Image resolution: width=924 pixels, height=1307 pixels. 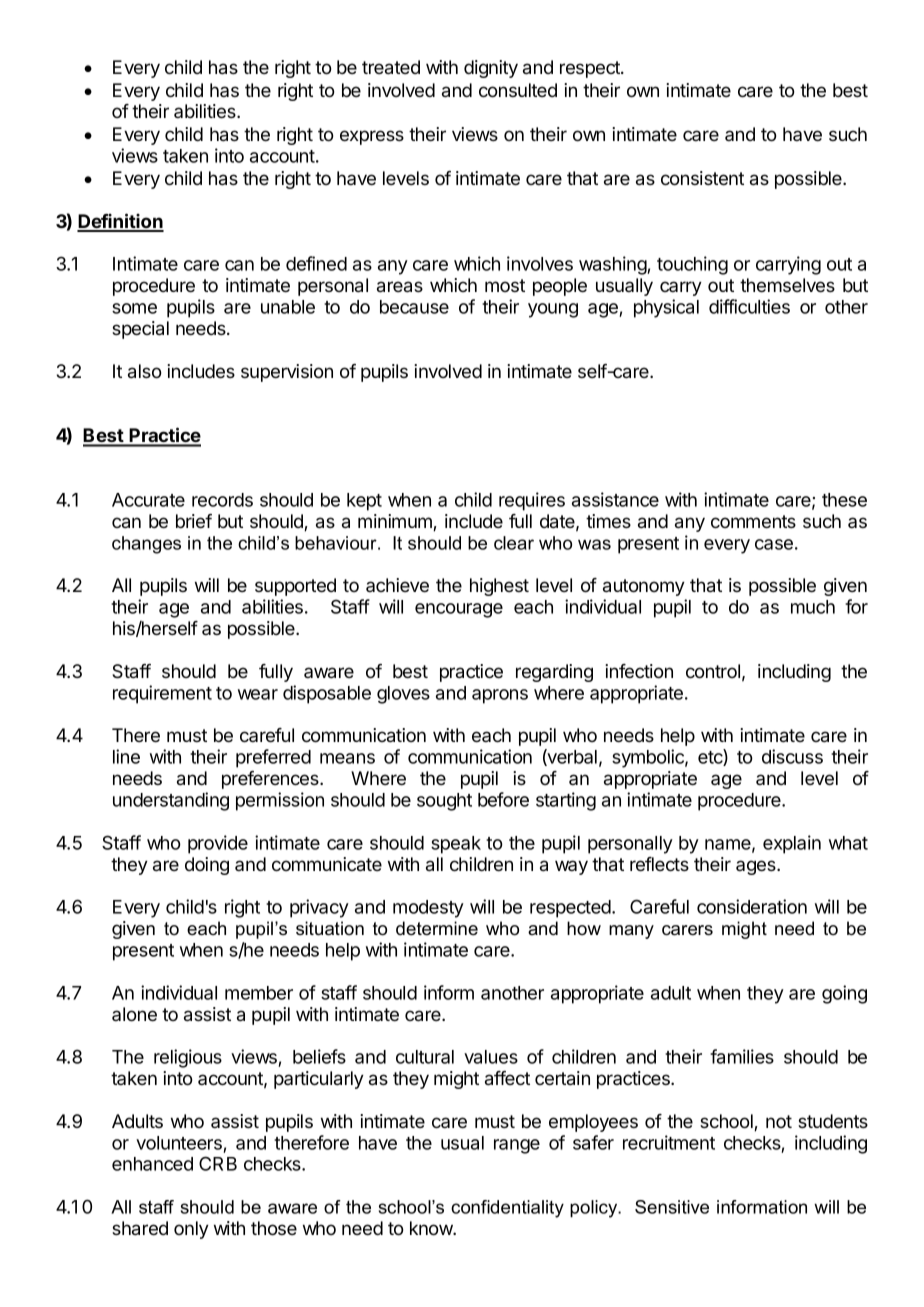 What do you see at coordinates (218, 1163) in the screenshot?
I see `CRB` at bounding box center [218, 1163].
